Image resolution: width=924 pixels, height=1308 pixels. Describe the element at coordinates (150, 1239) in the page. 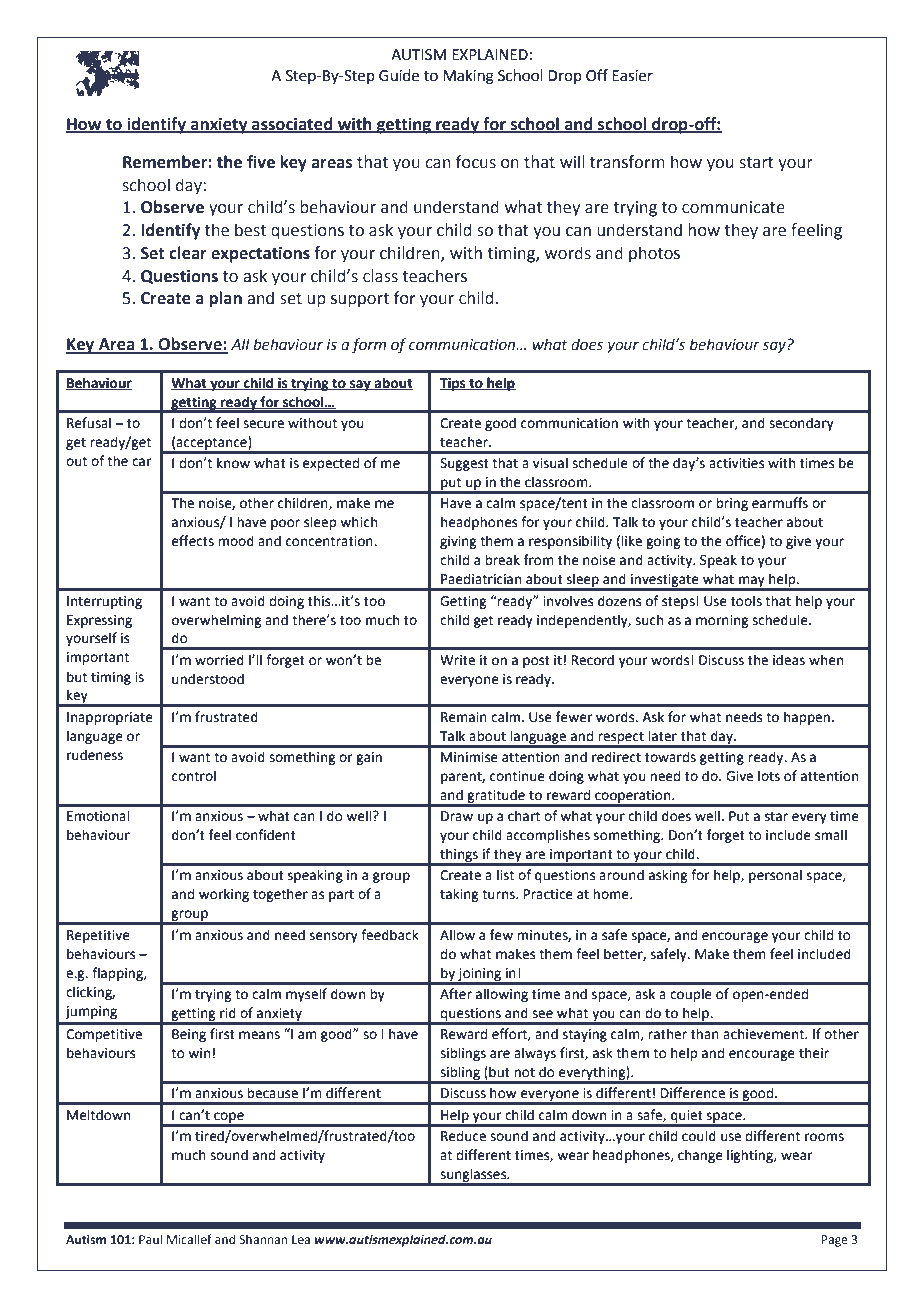

I see `Paul` at that location.
